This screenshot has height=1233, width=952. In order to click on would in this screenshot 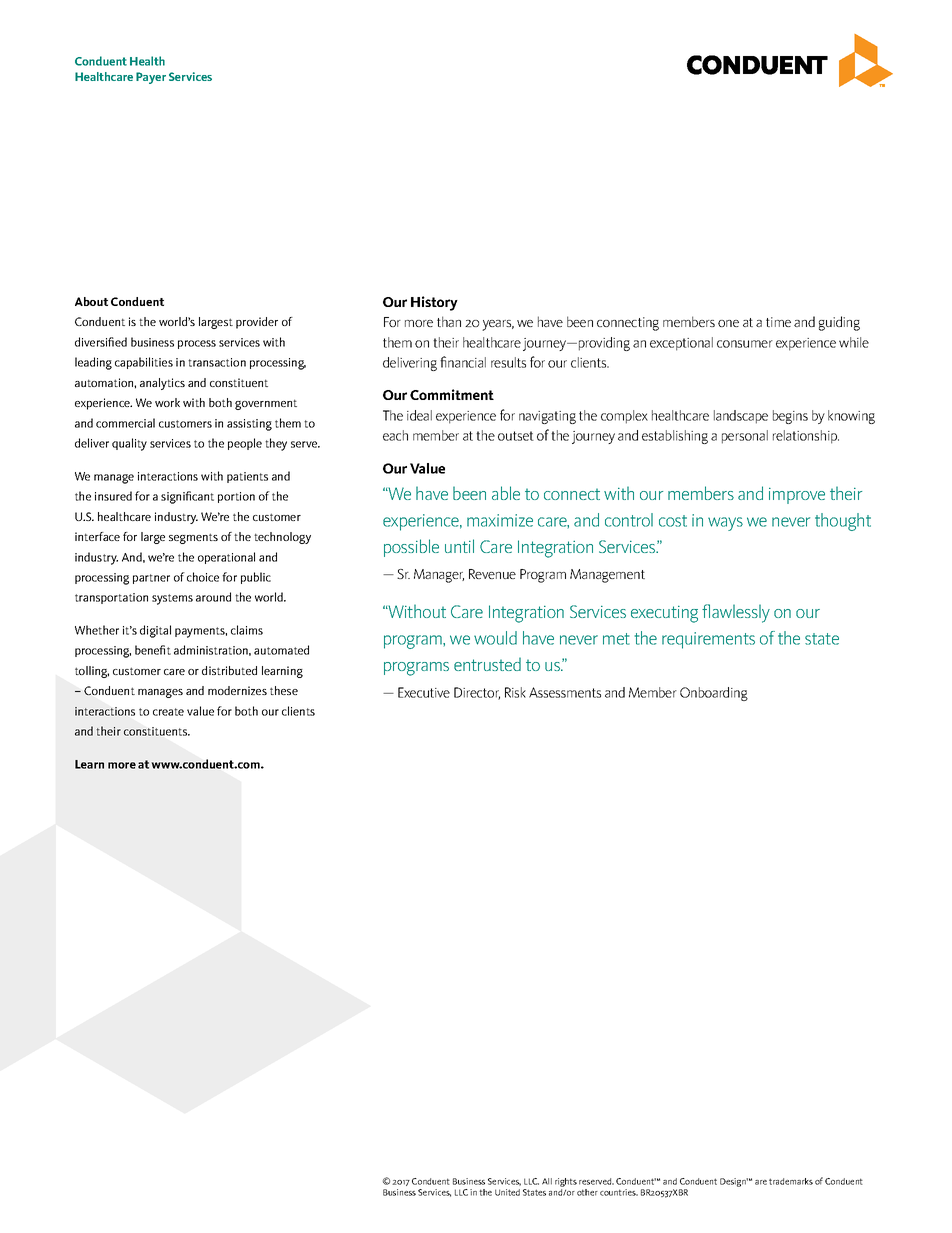, I will do `click(495, 638)`.
